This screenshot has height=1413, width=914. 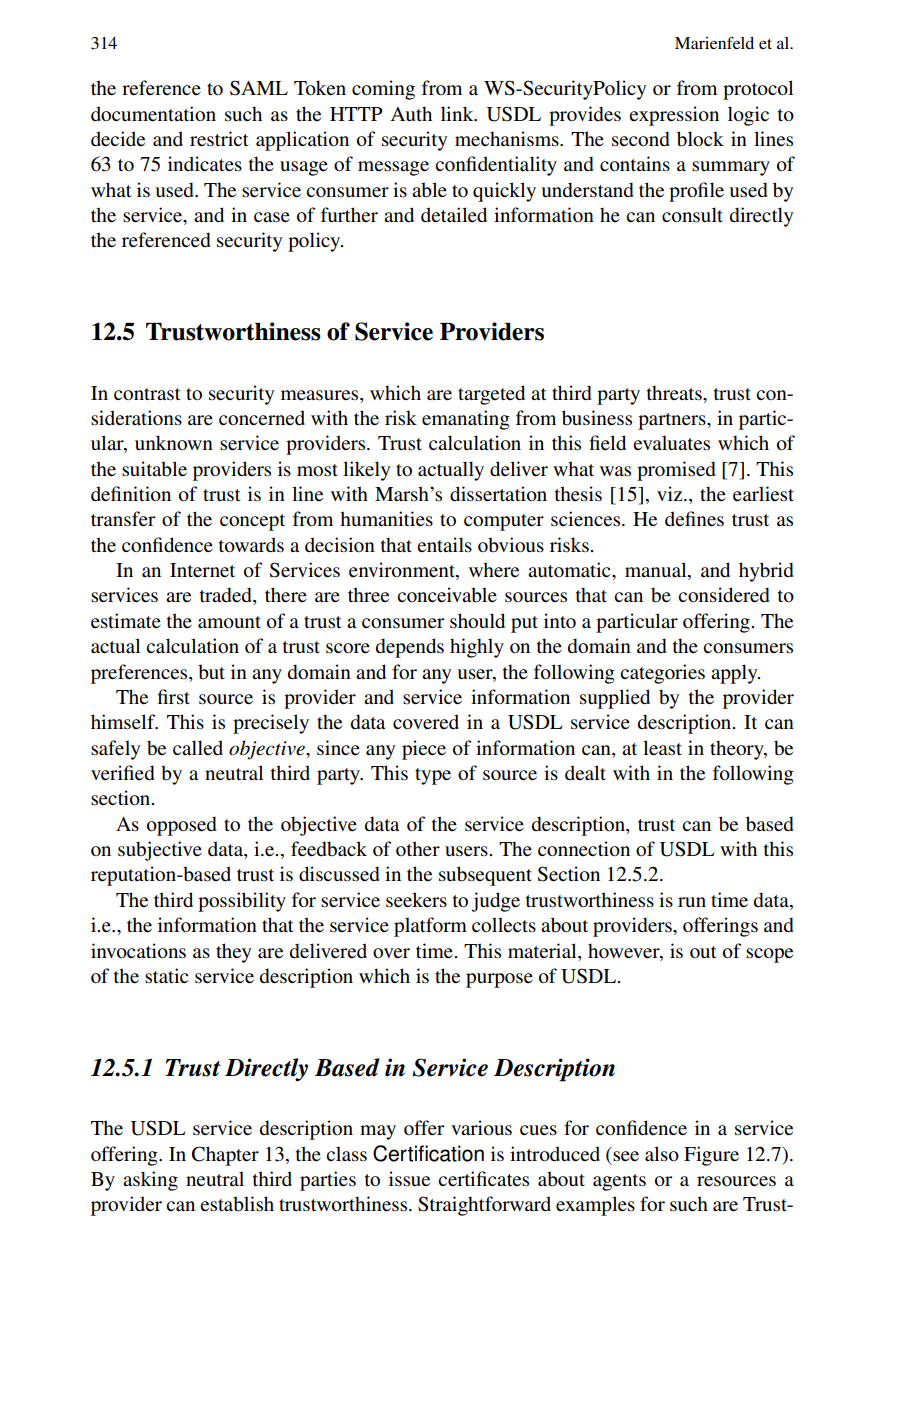 What do you see at coordinates (674, 116) in the screenshot?
I see `expression` at bounding box center [674, 116].
